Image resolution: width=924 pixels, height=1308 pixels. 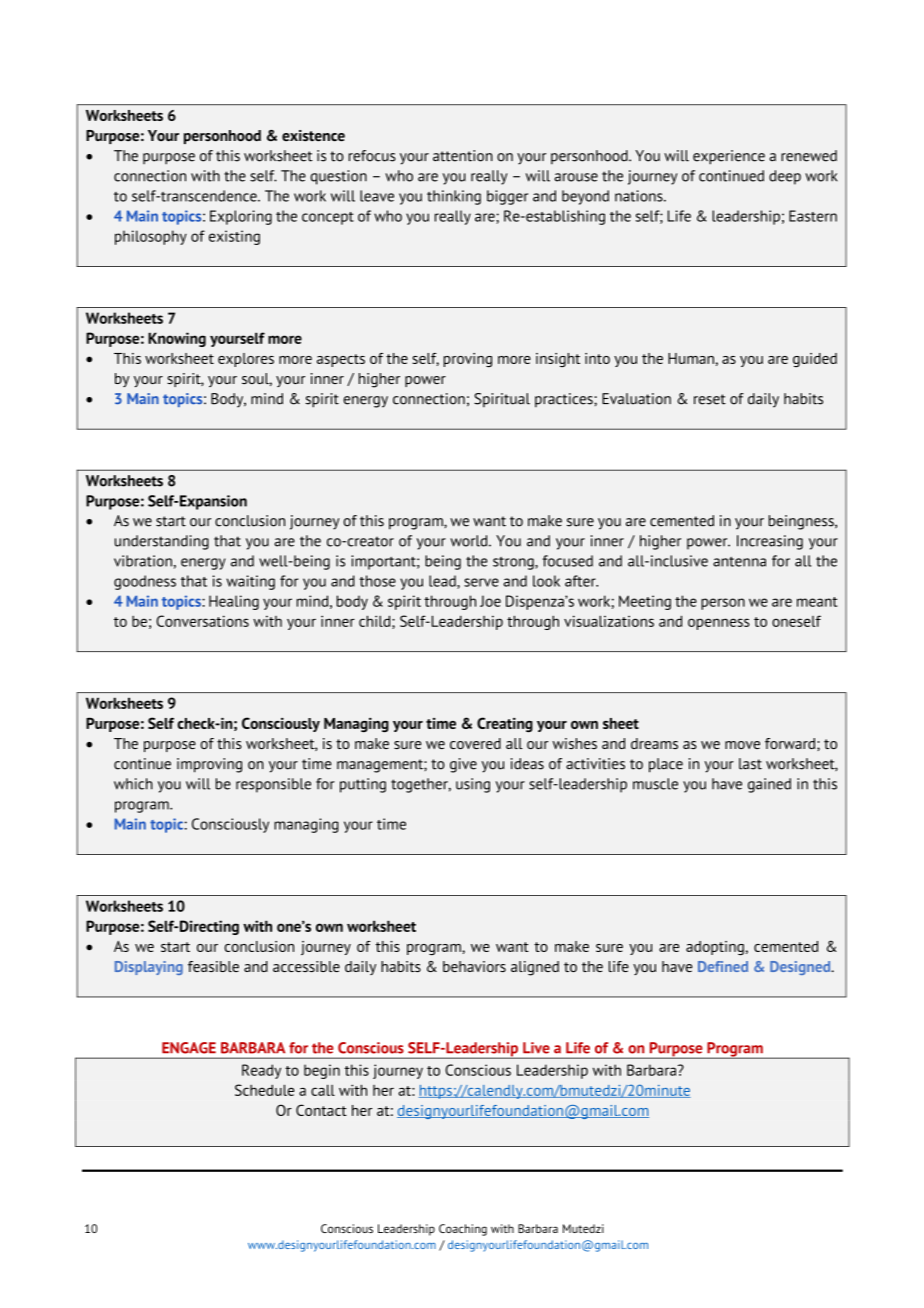 I want to click on experience, so click(x=729, y=157).
